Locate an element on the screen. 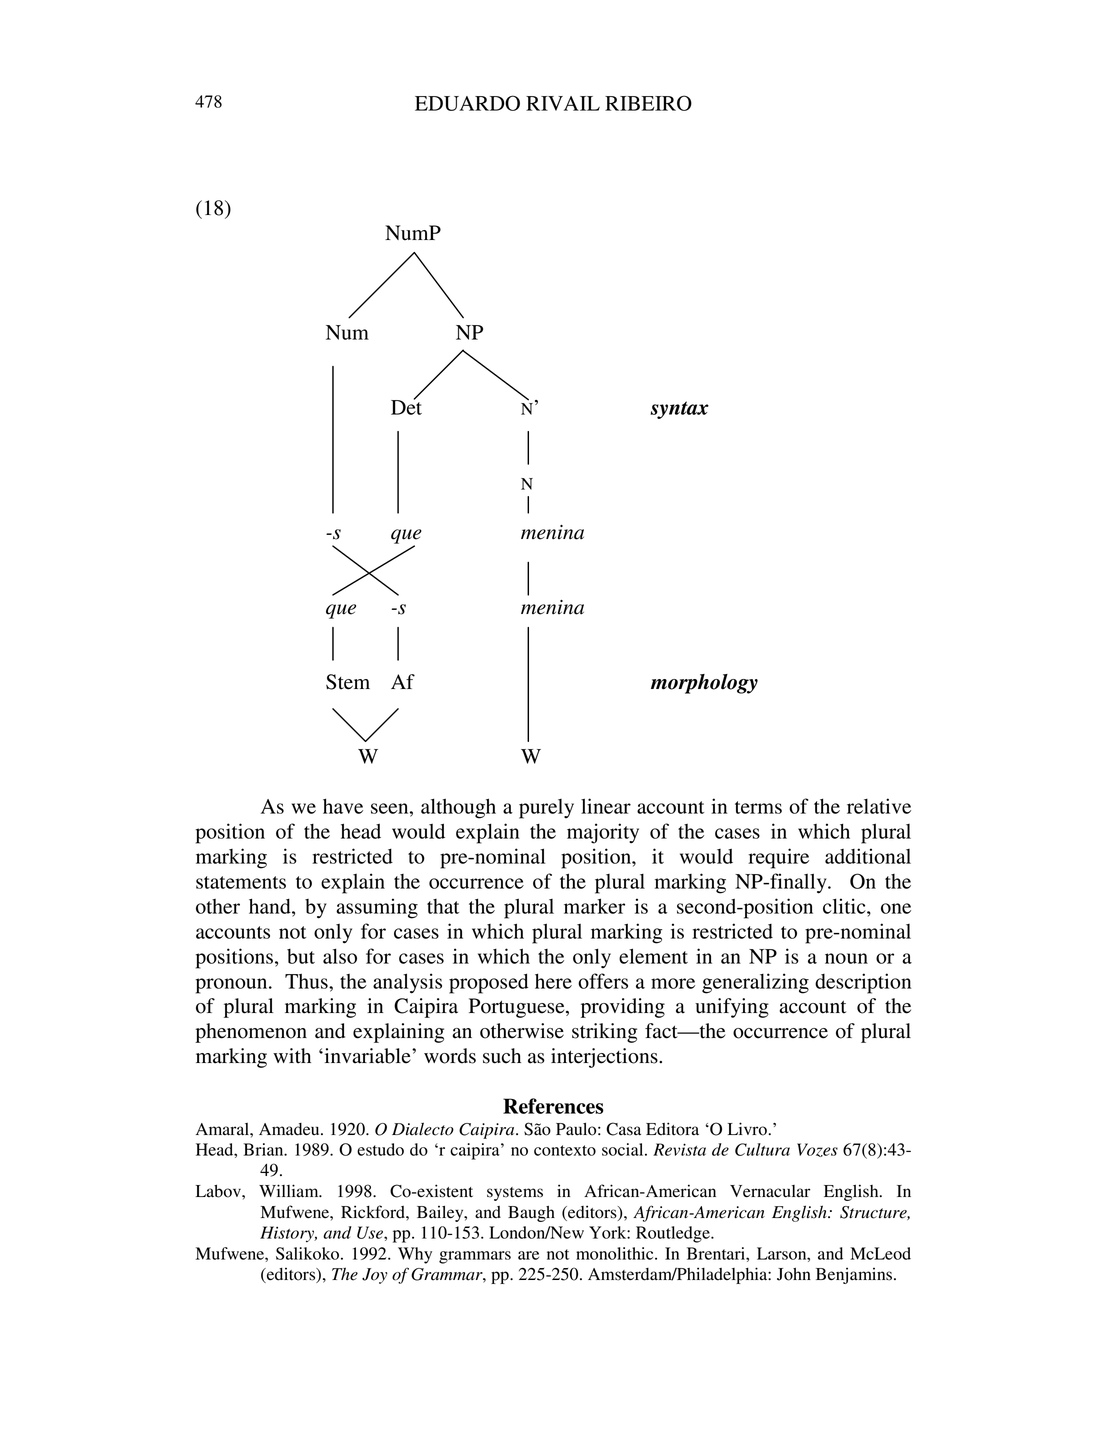 The image size is (1107, 1432). relative is located at coordinates (879, 806).
